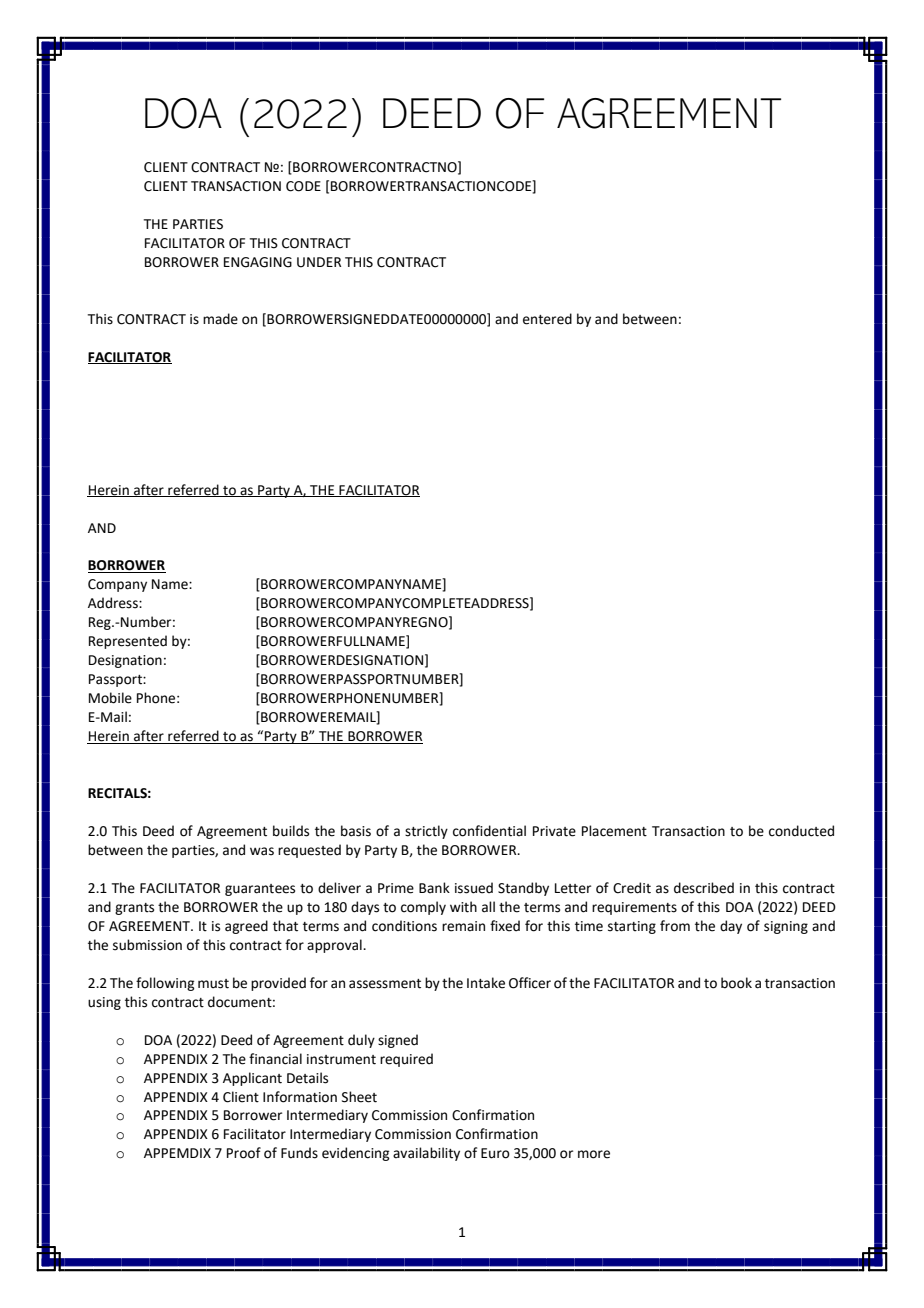 The height and width of the page is (1308, 924). Describe the element at coordinates (319, 262) in the page. I see `UNDER` at that location.
